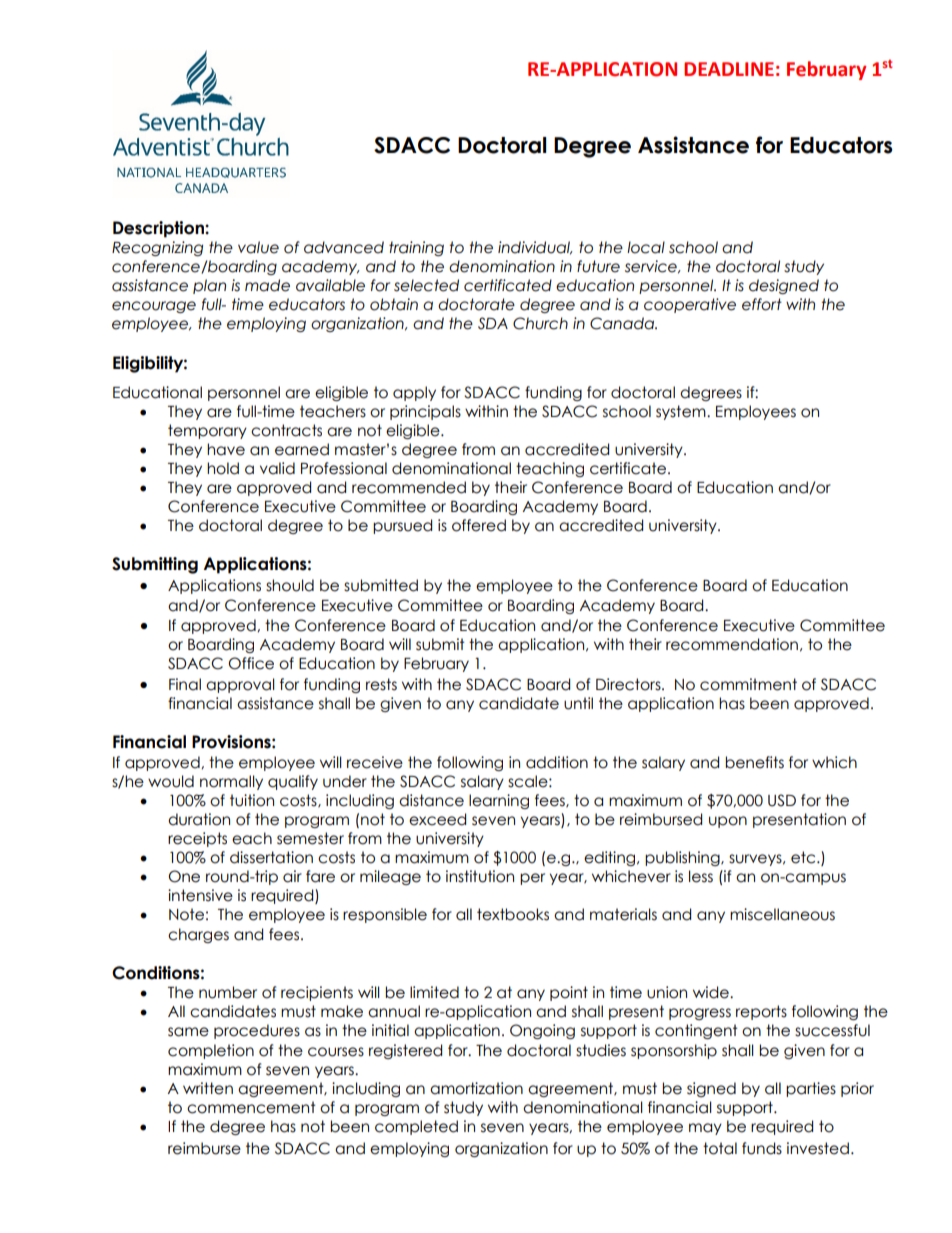 Image resolution: width=952 pixels, height=1233 pixels. What do you see at coordinates (479, 525) in the image?
I see `offered` at bounding box center [479, 525].
